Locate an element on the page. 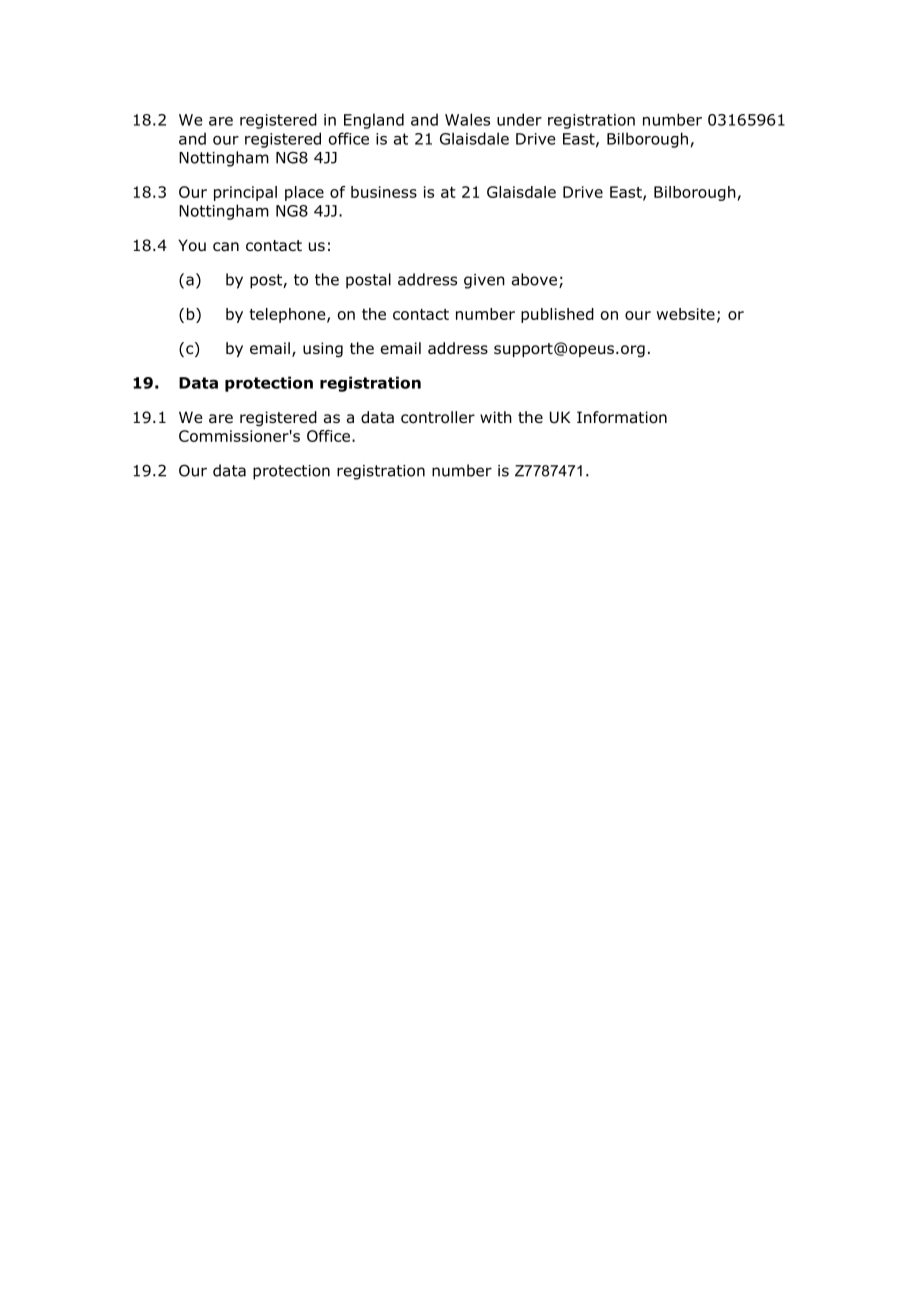  above is located at coordinates (534, 279).
